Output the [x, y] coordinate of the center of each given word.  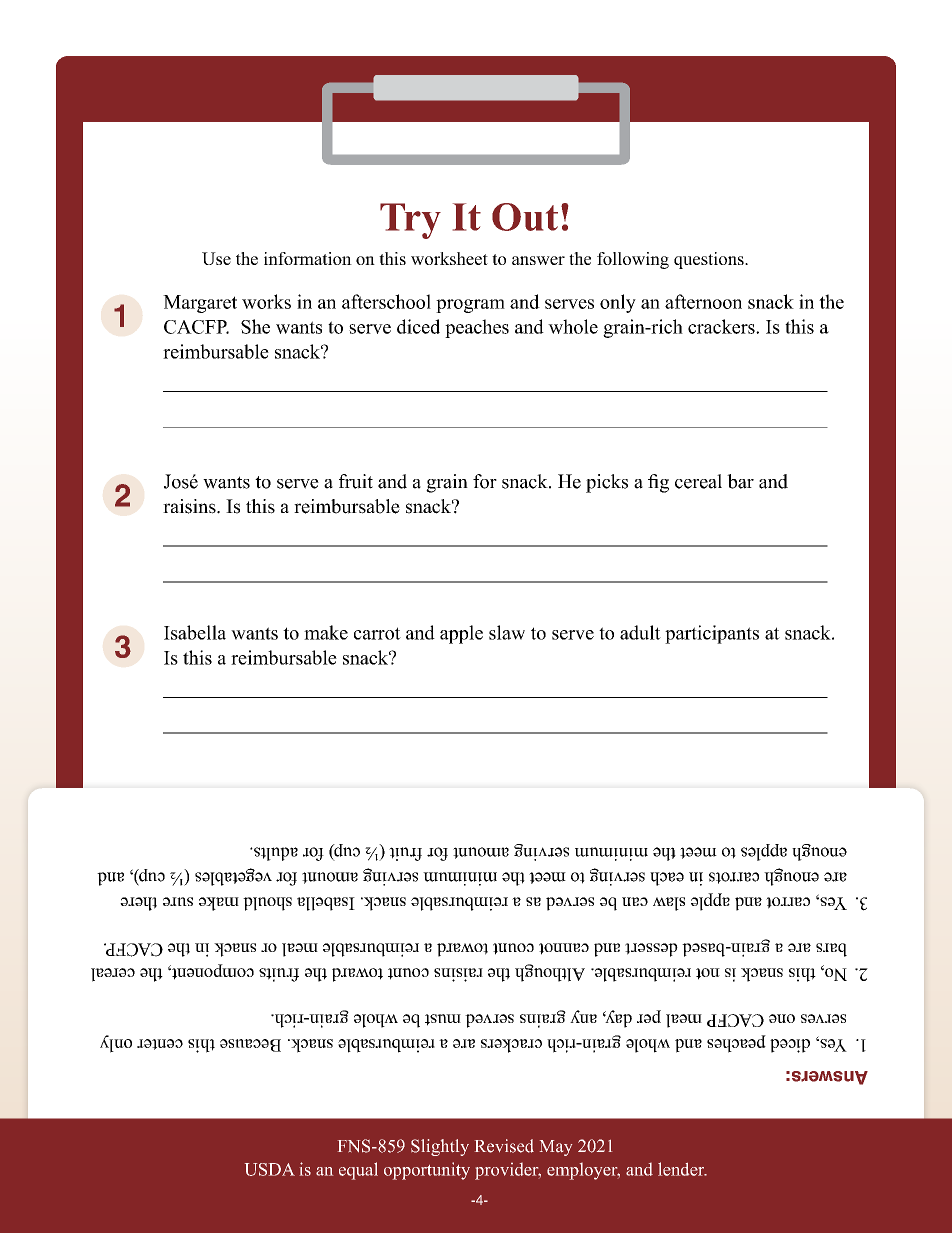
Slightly [440, 1147]
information [308, 258]
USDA [270, 1169]
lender [682, 1169]
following [633, 260]
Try [410, 221]
